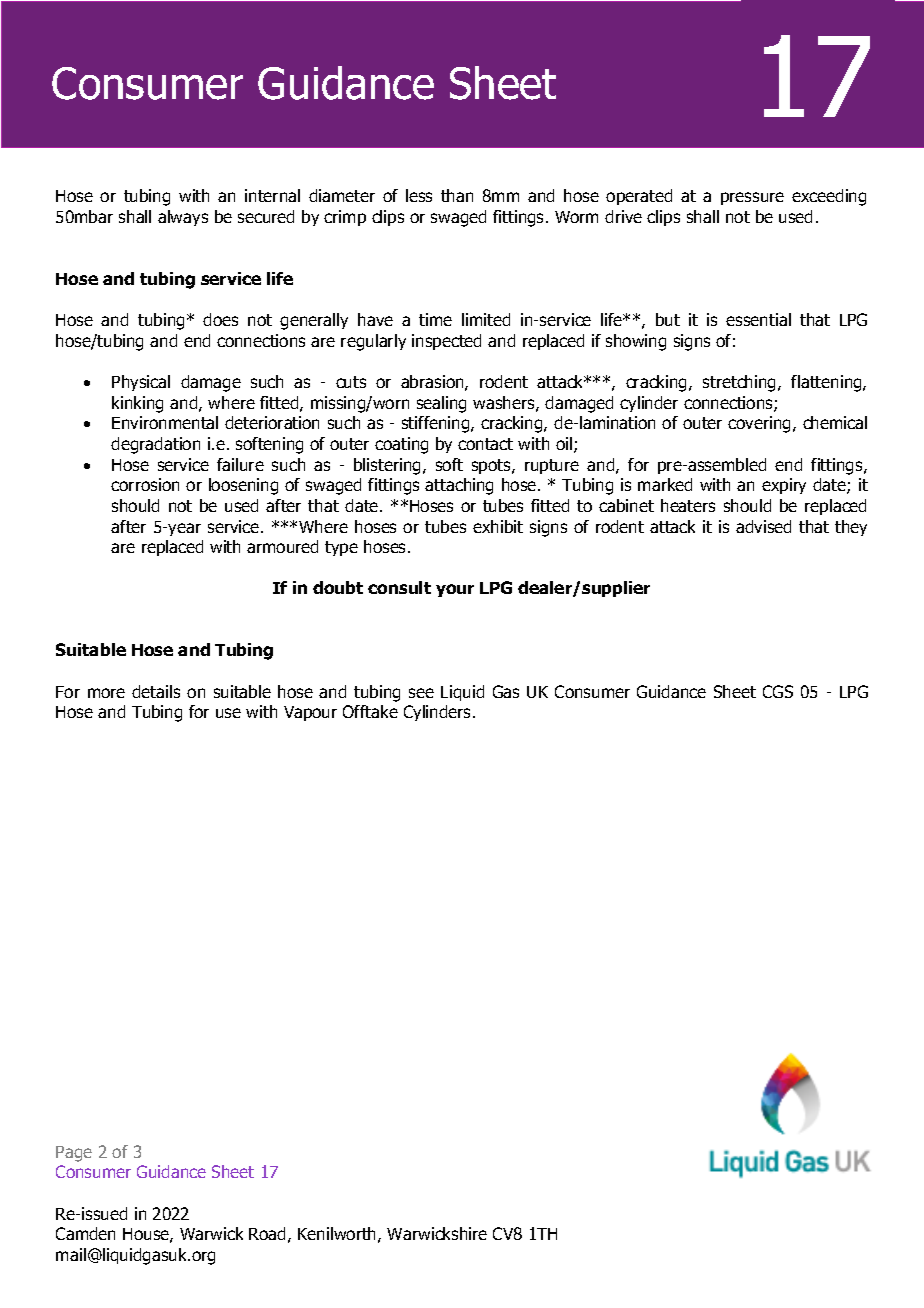 Image resolution: width=924 pixels, height=1308 pixels. What do you see at coordinates (145, 484) in the document?
I see `corrosion` at bounding box center [145, 484].
